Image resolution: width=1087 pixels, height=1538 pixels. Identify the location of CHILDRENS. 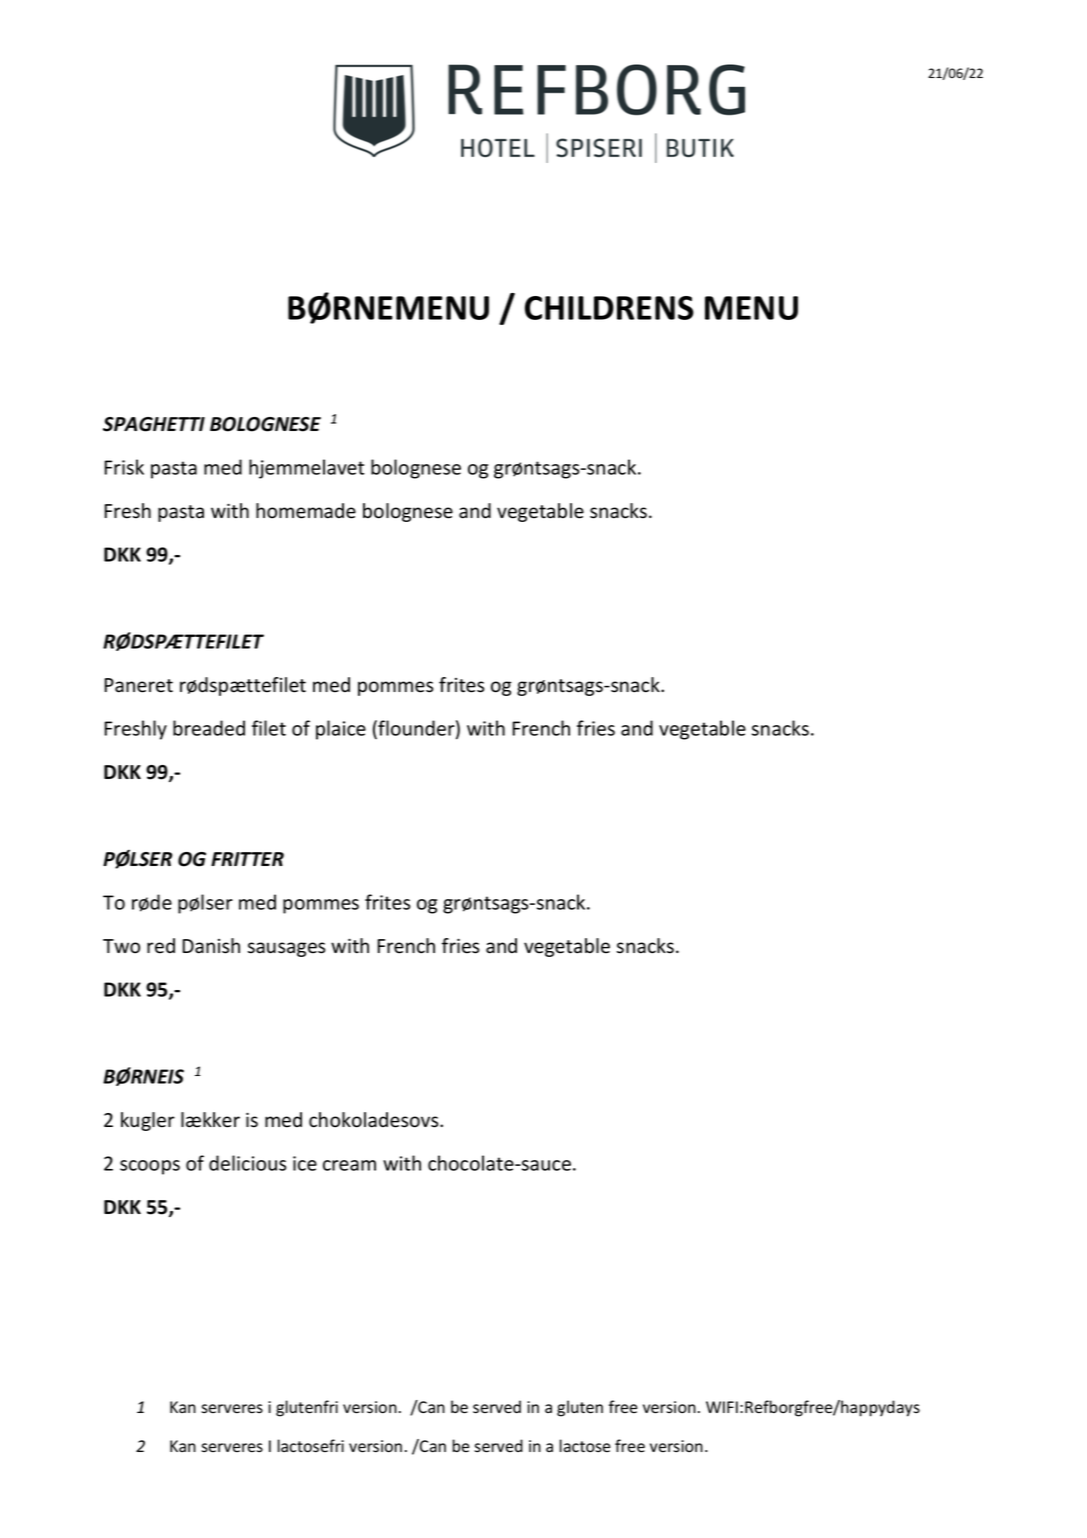
(609, 308).
